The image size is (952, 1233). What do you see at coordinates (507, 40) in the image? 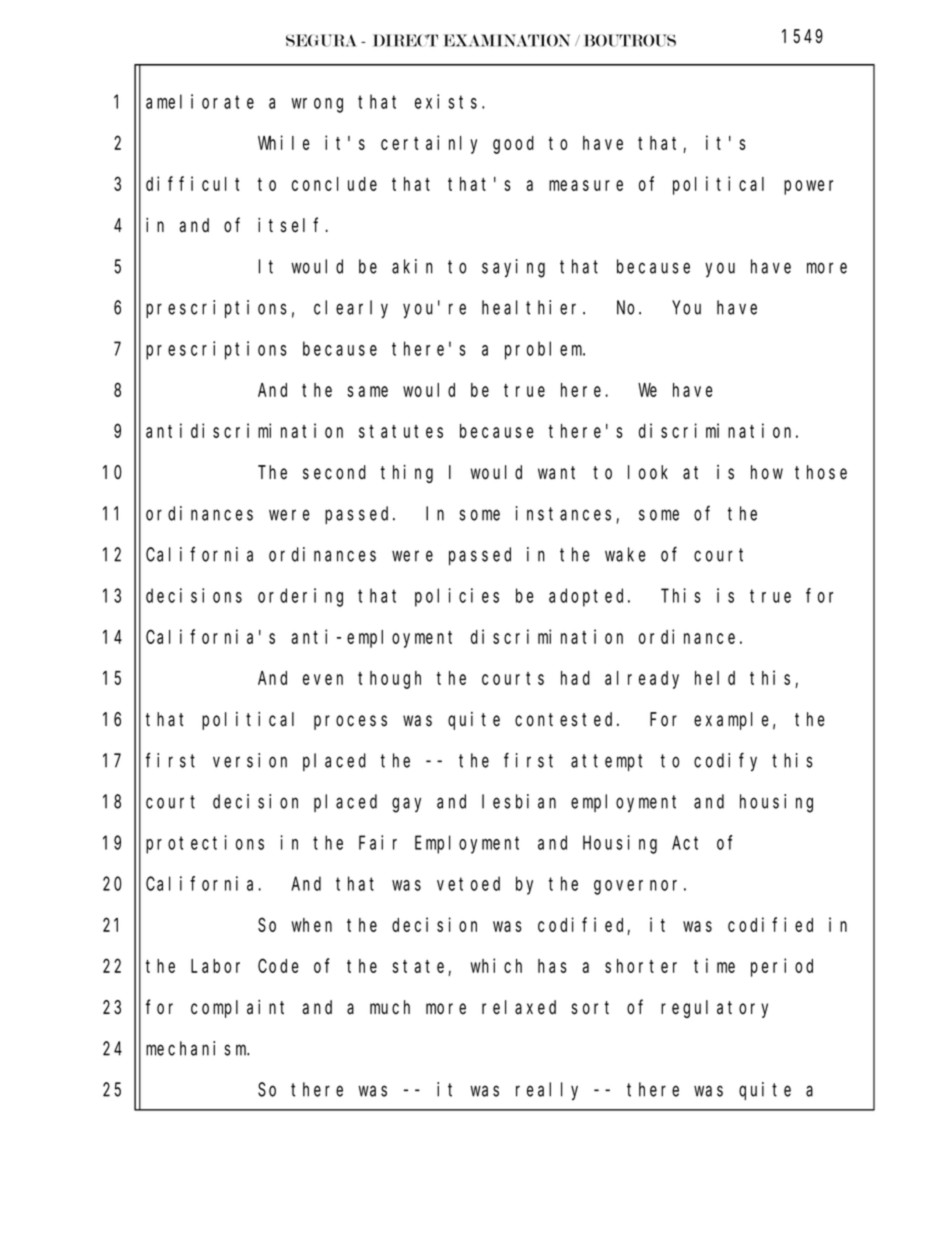
I see `EXAMINATION` at bounding box center [507, 40].
